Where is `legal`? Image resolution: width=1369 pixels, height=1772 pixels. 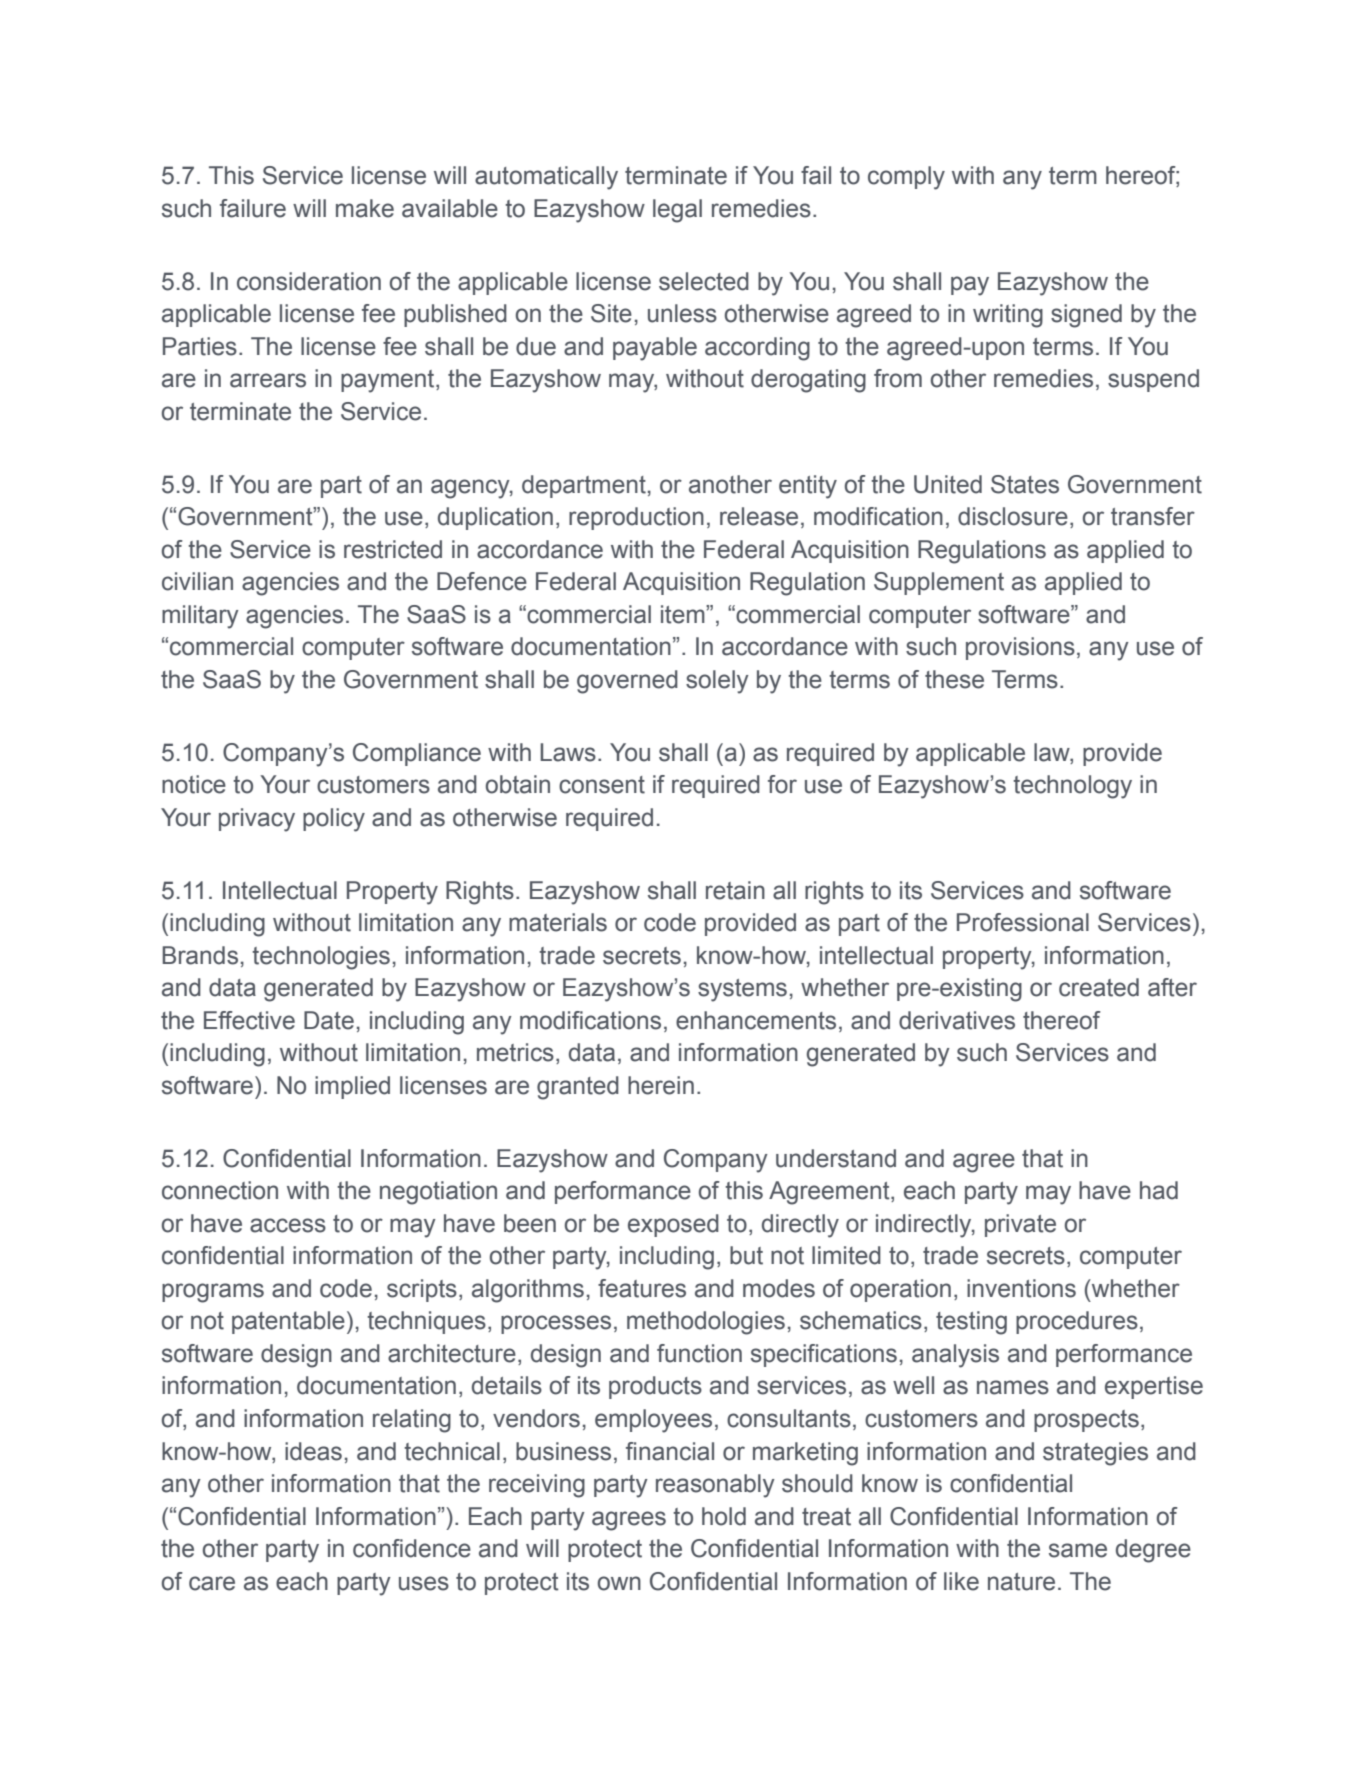
legal is located at coordinates (677, 211).
